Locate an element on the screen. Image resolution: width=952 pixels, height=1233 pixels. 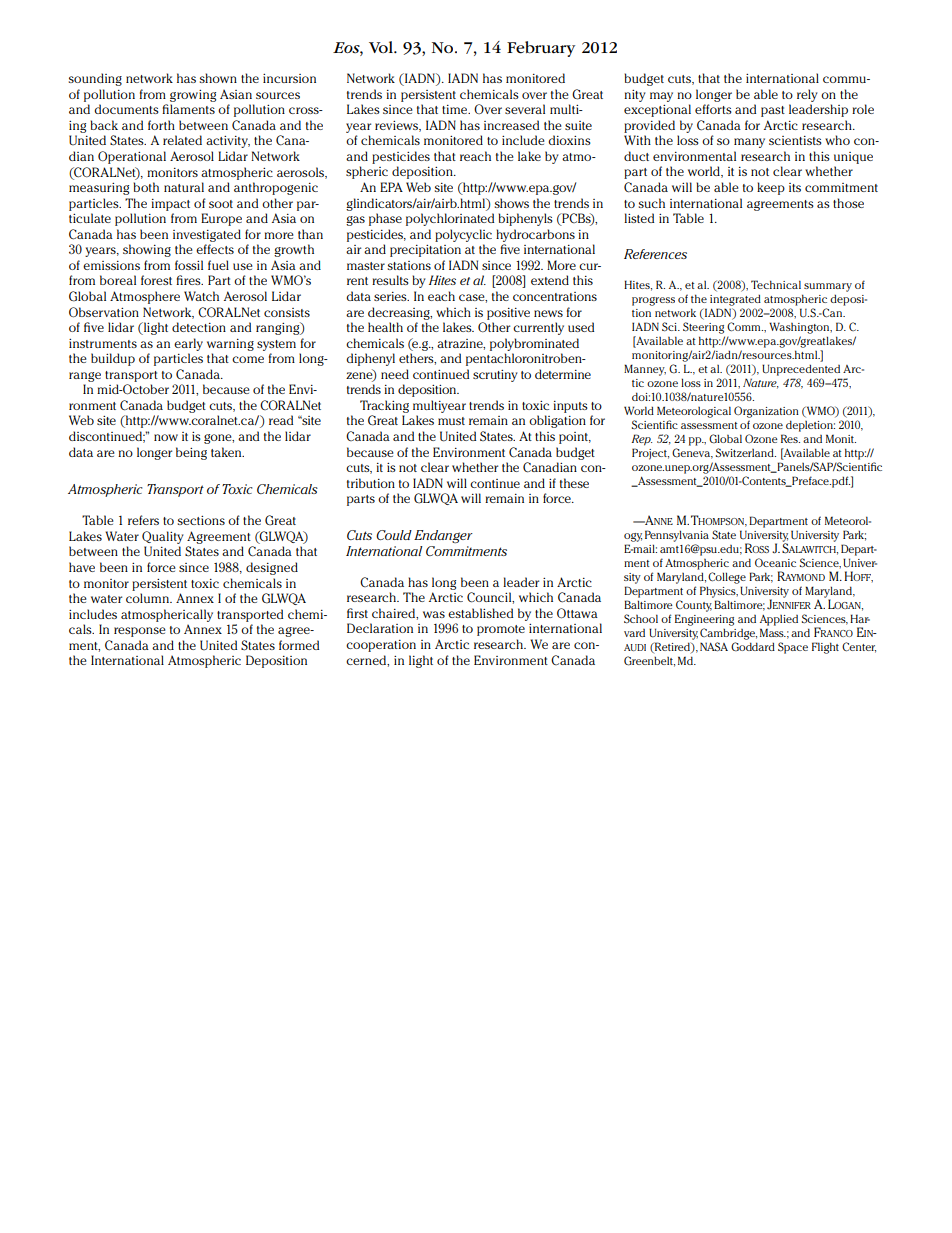
scrutiny is located at coordinates (495, 376).
